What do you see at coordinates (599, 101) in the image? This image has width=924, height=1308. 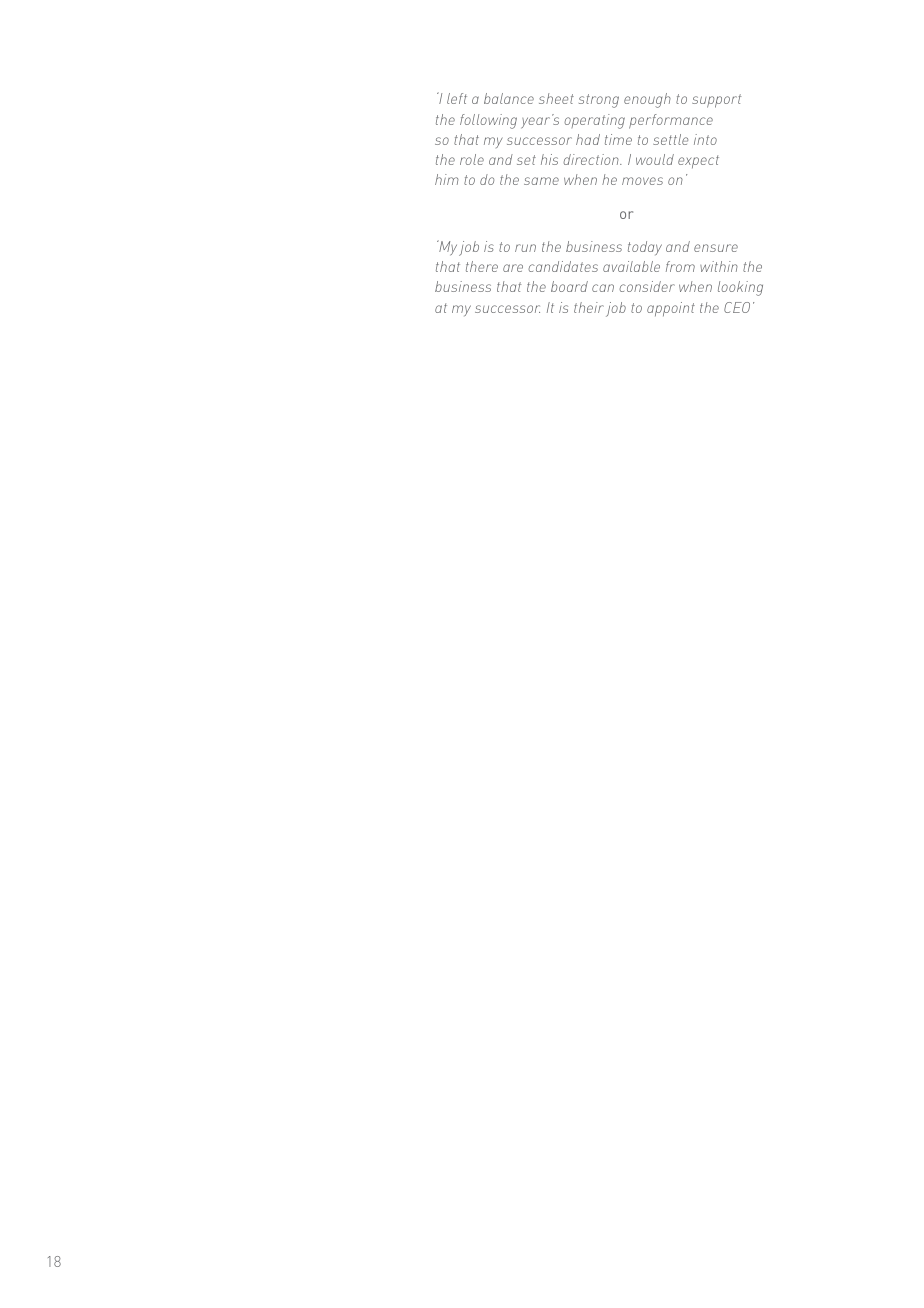 I see `strong` at bounding box center [599, 101].
